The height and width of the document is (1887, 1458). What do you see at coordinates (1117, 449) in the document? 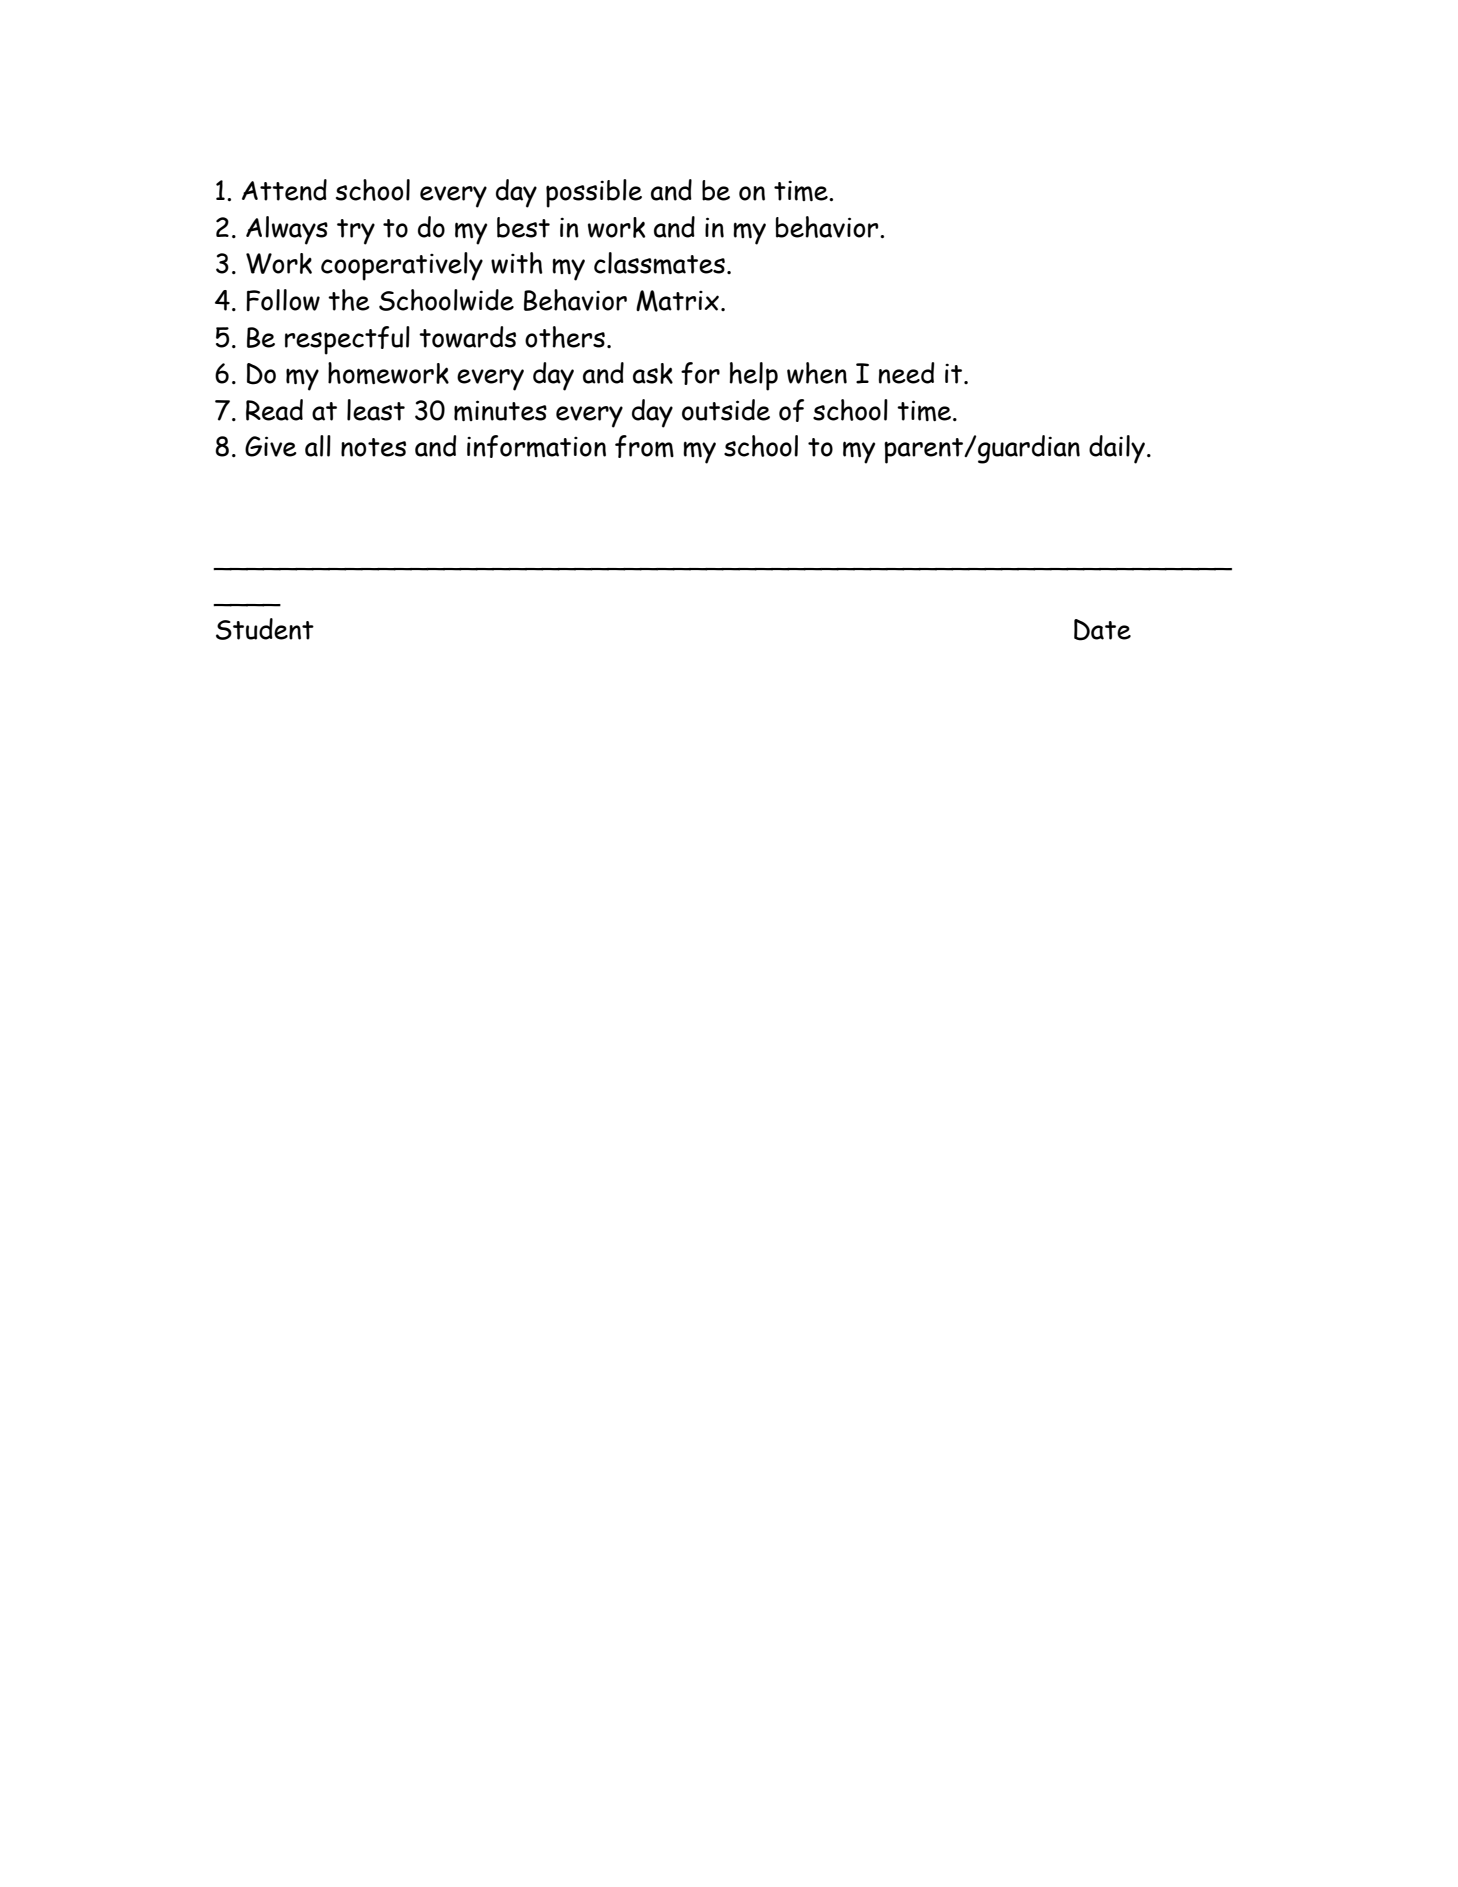
I see `daily` at bounding box center [1117, 449].
